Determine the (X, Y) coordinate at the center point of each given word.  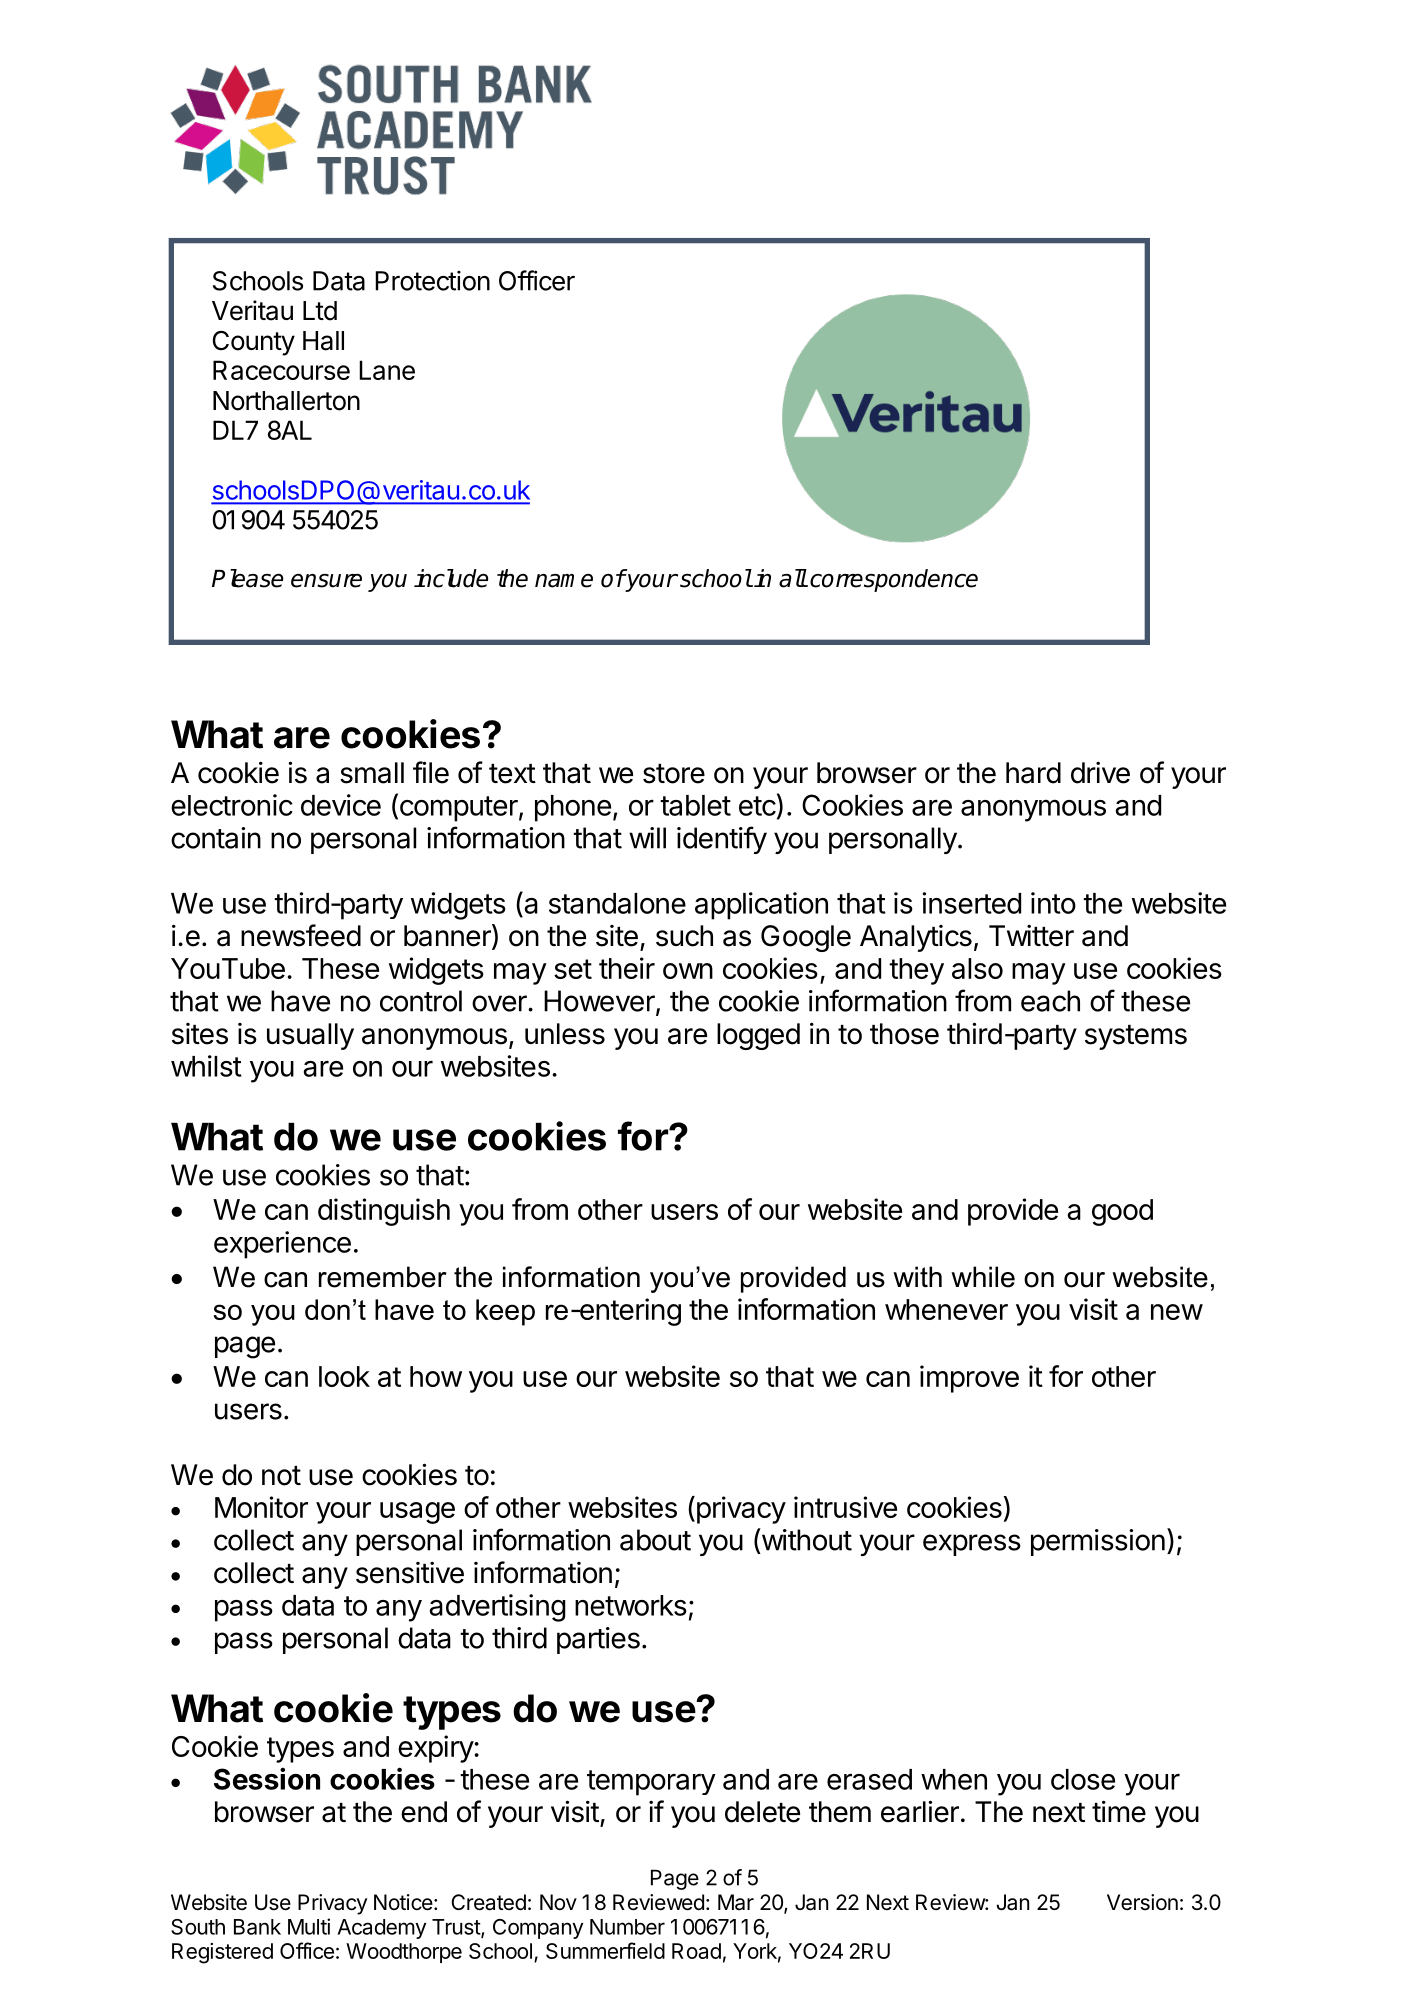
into (1053, 903)
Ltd (320, 311)
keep (505, 1312)
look (344, 1376)
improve (969, 1379)
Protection (432, 281)
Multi (309, 1926)
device (341, 805)
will (647, 838)
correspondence (894, 580)
